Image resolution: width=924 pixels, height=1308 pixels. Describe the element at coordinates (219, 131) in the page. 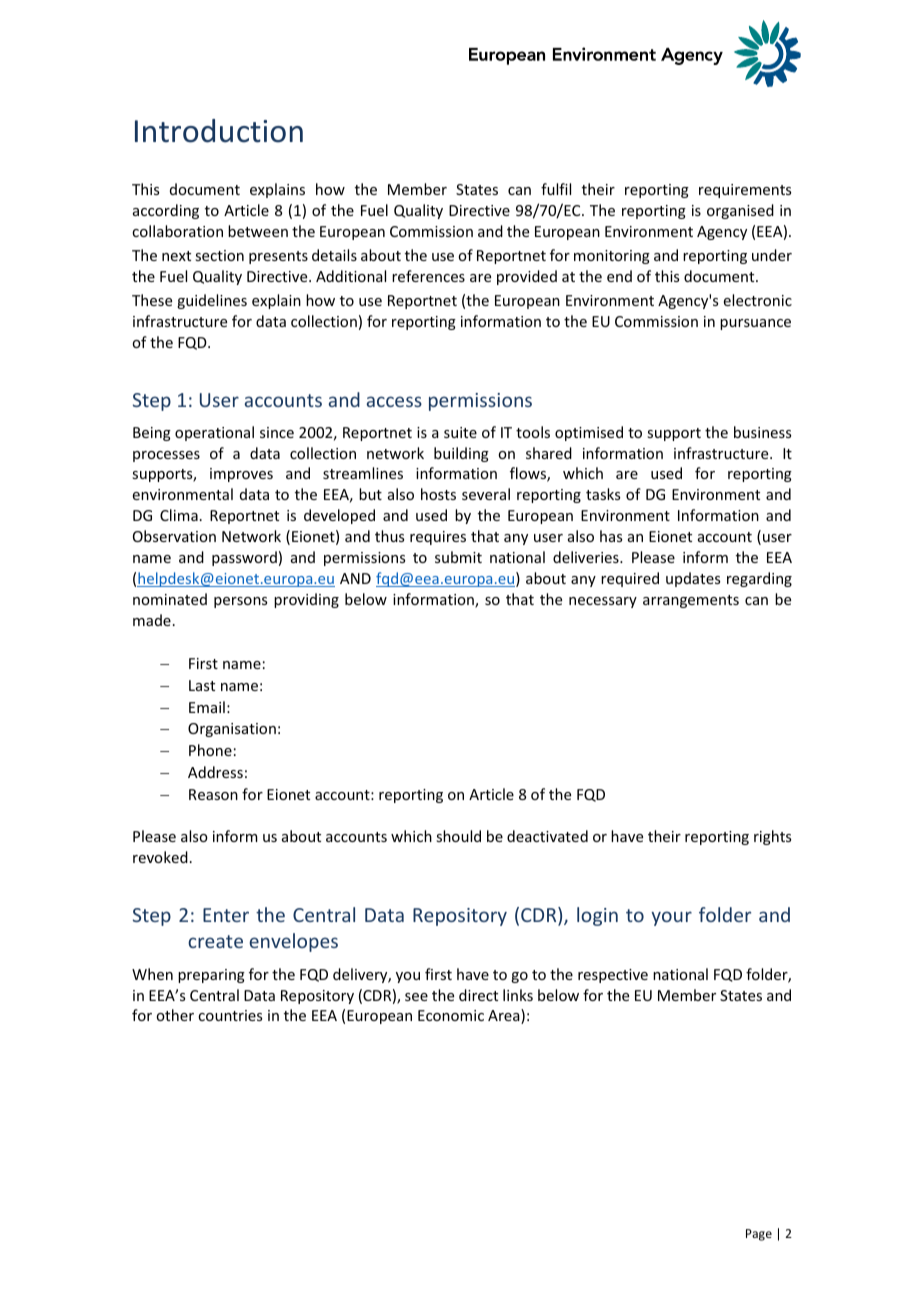

I see `Introduction` at that location.
